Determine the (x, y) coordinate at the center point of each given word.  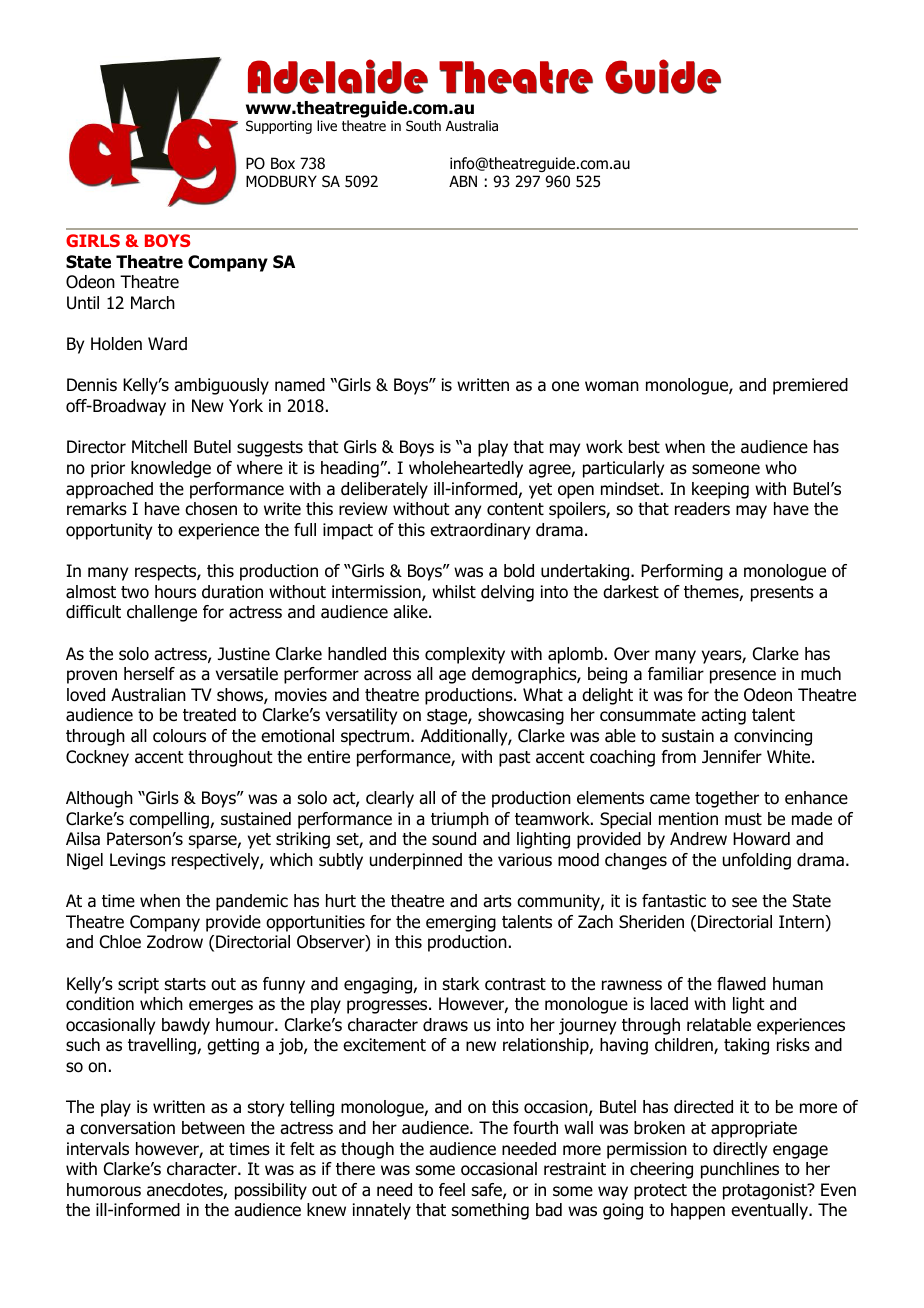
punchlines (740, 1170)
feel (452, 1190)
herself (149, 674)
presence (743, 677)
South (423, 126)
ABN (463, 181)
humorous (104, 1190)
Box (283, 163)
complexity (465, 655)
